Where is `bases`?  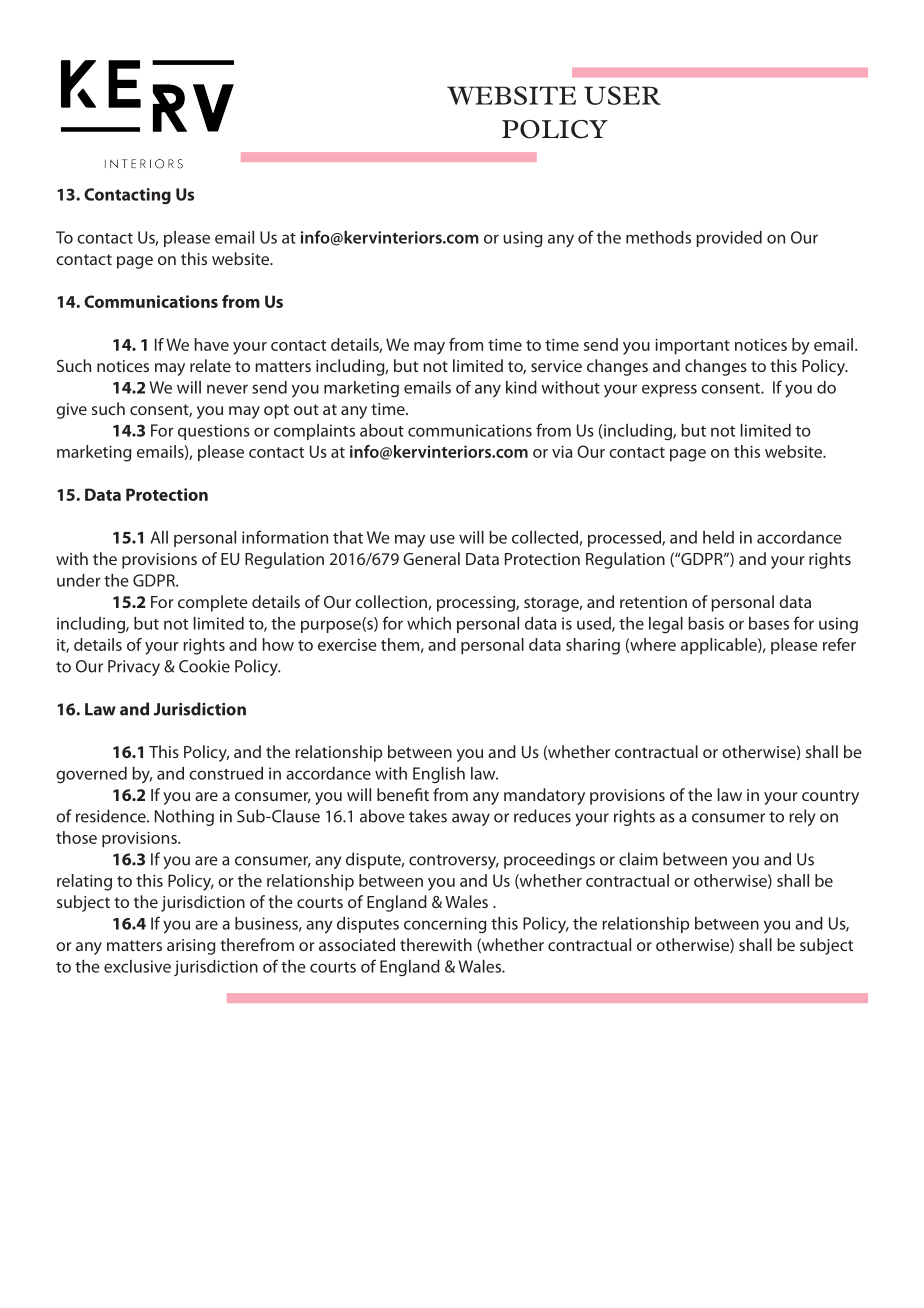
bases is located at coordinates (769, 623).
